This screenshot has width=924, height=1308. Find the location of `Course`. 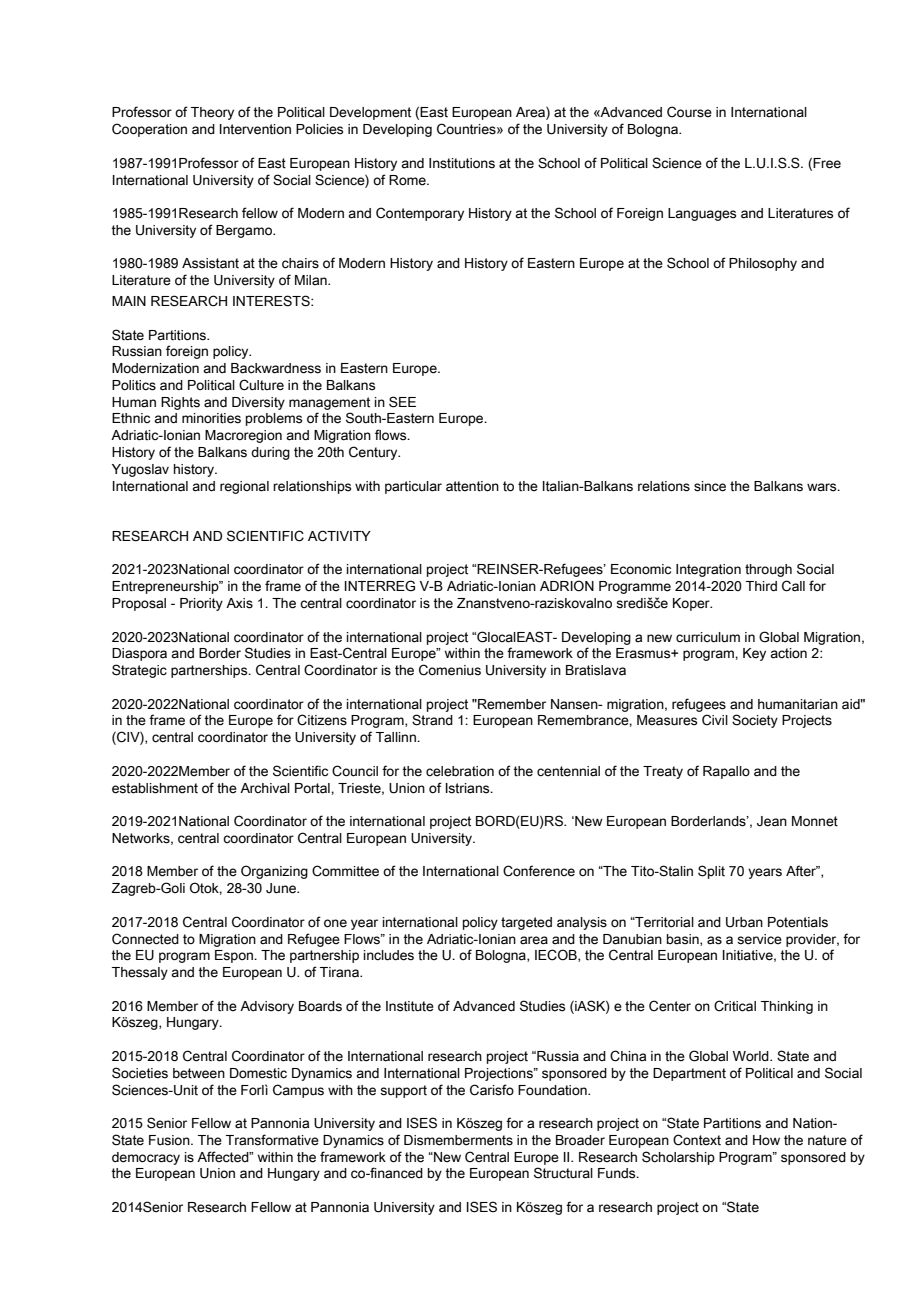

Course is located at coordinates (689, 112).
